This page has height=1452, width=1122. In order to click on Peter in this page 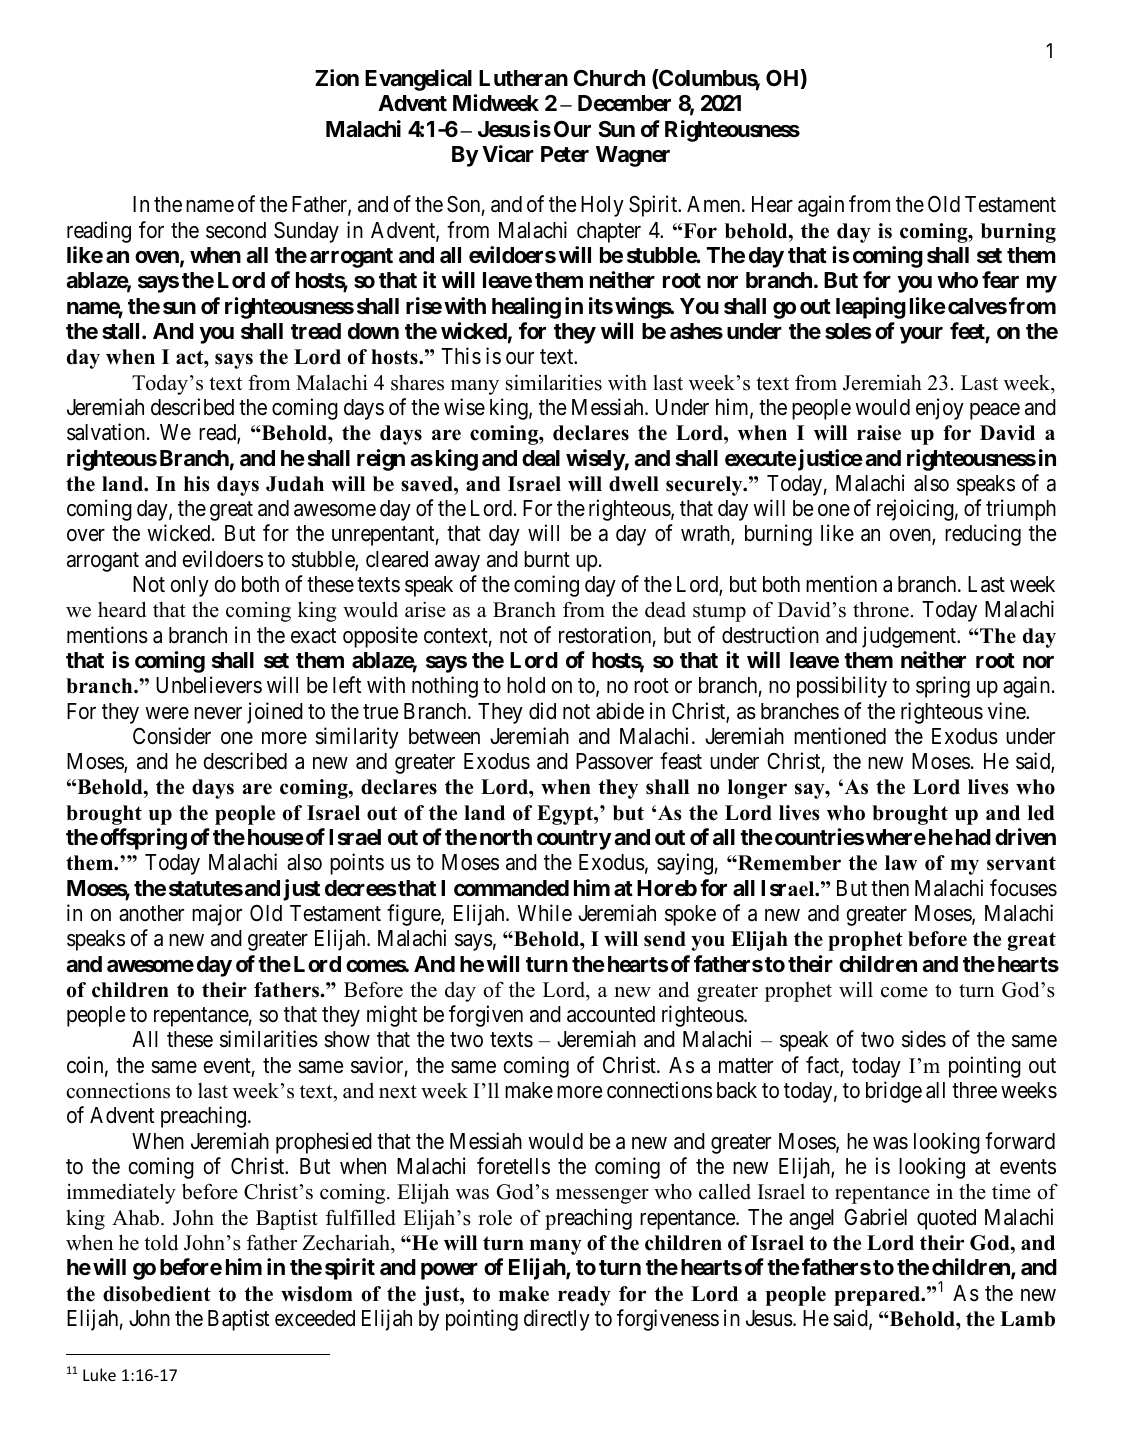, I will do `click(565, 154)`.
